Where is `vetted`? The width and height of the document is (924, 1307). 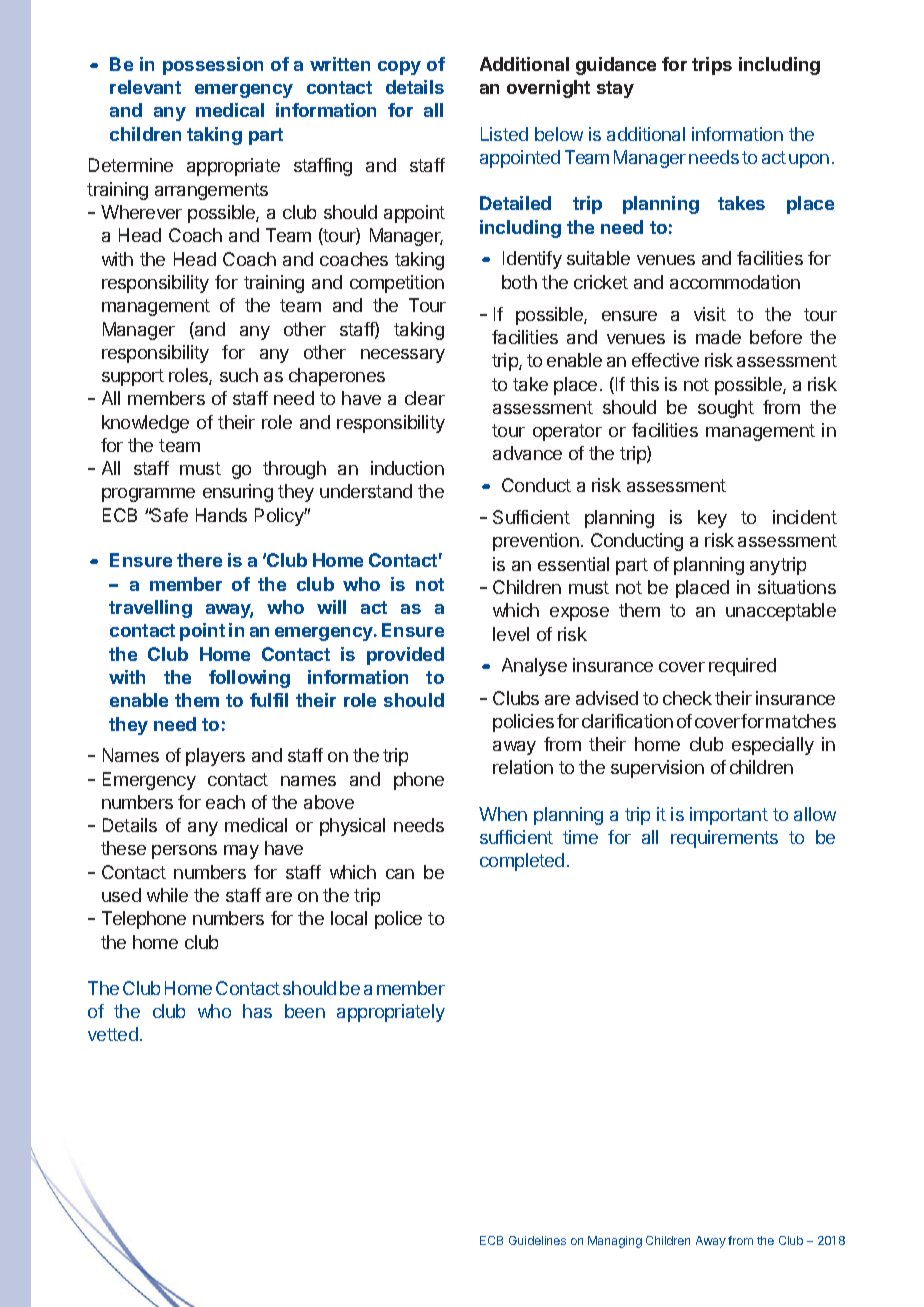
vetted is located at coordinates (113, 1034).
